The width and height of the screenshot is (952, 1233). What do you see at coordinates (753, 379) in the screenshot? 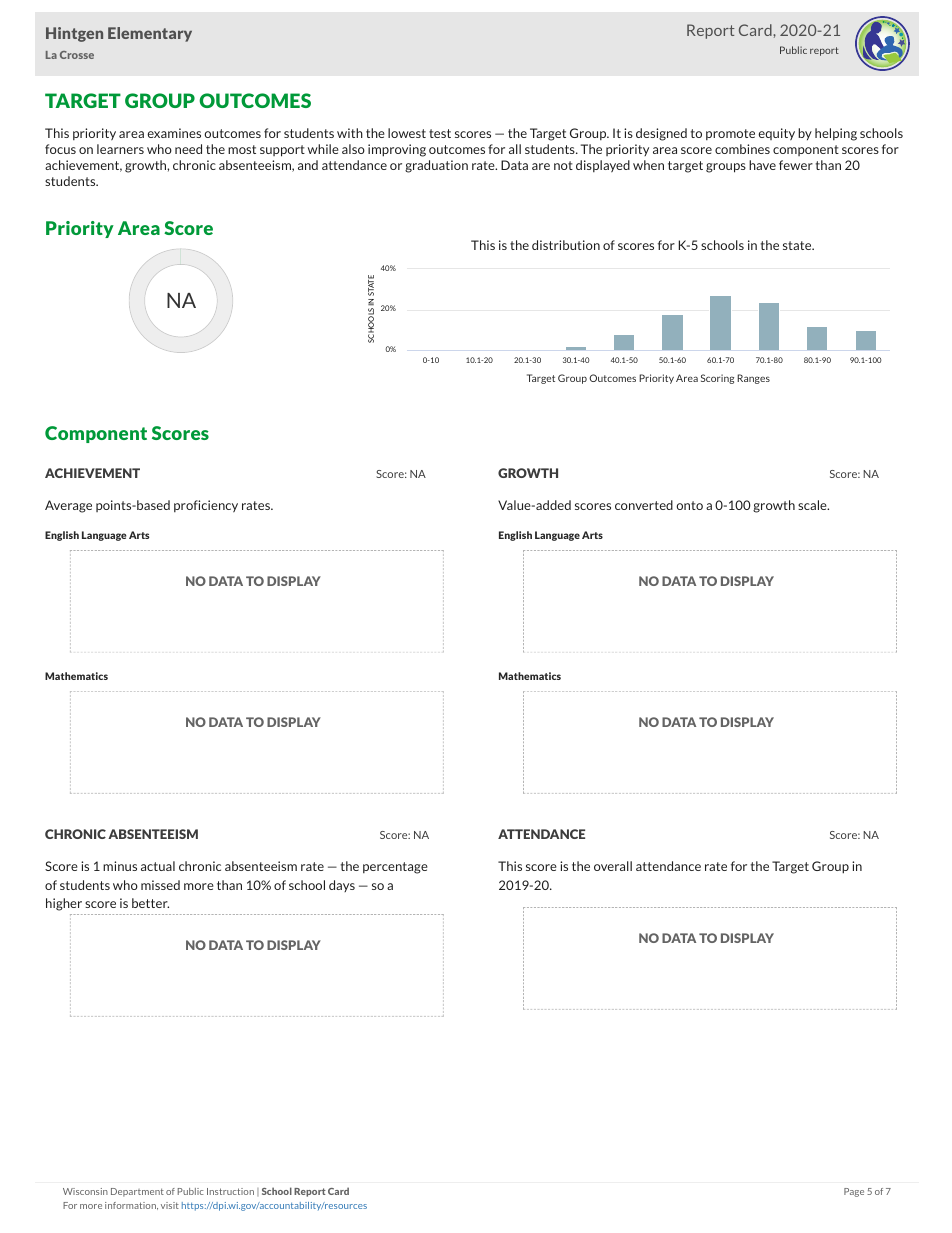
I see `Ranges` at bounding box center [753, 379].
